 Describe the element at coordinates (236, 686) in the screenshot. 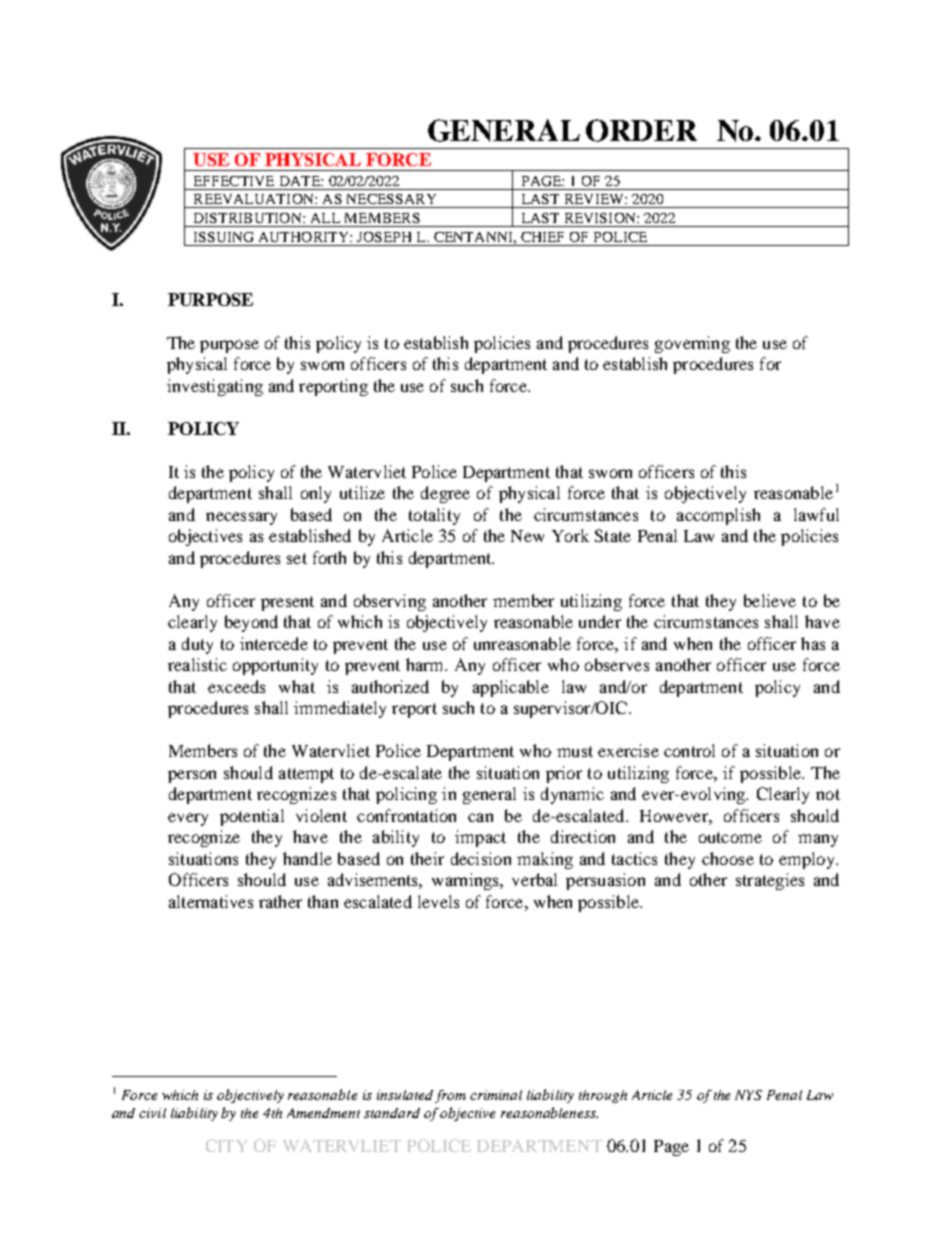

I see `exceeds` at that location.
